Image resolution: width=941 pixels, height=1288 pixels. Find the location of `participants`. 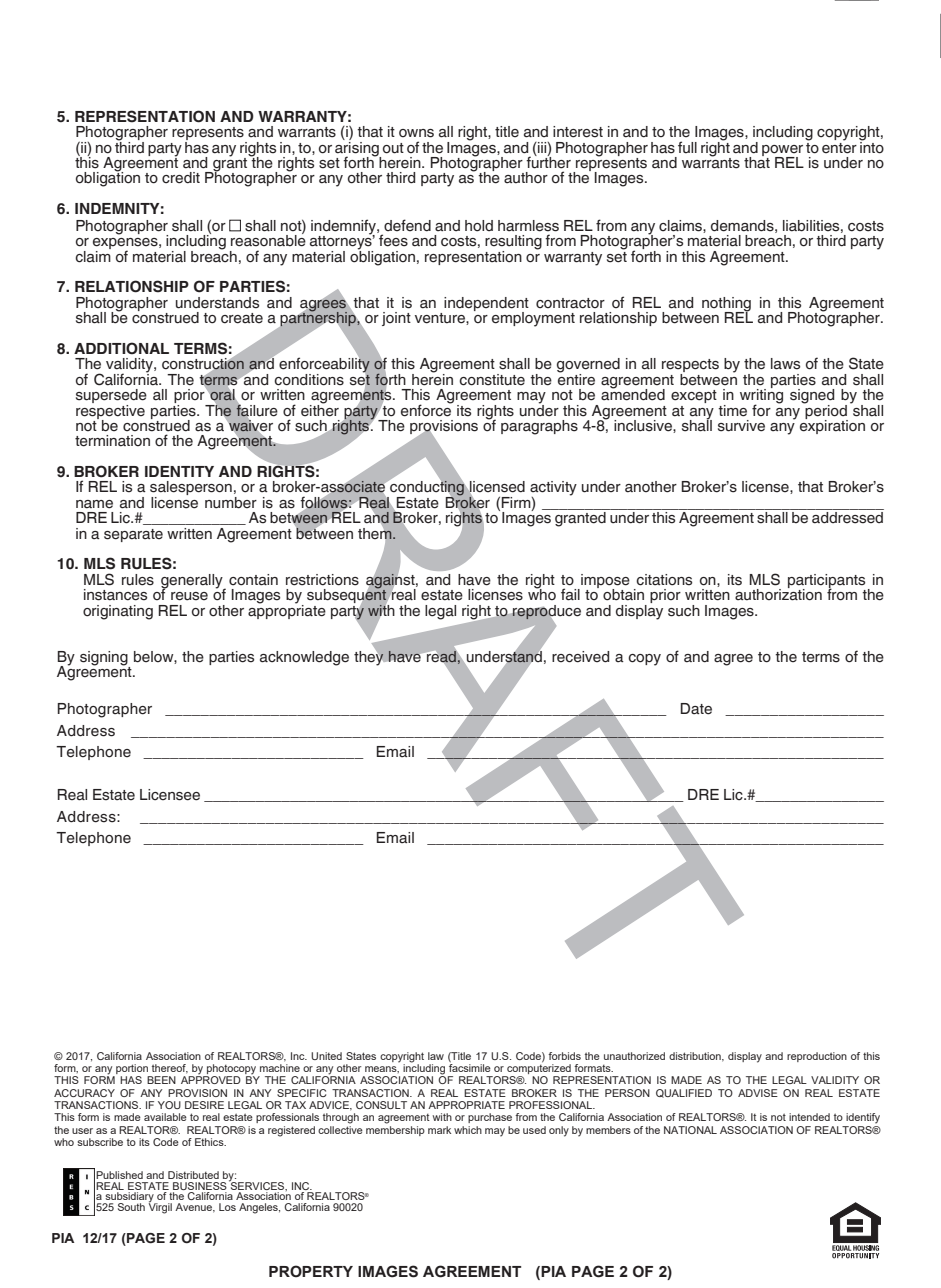

participants is located at coordinates (826, 582).
